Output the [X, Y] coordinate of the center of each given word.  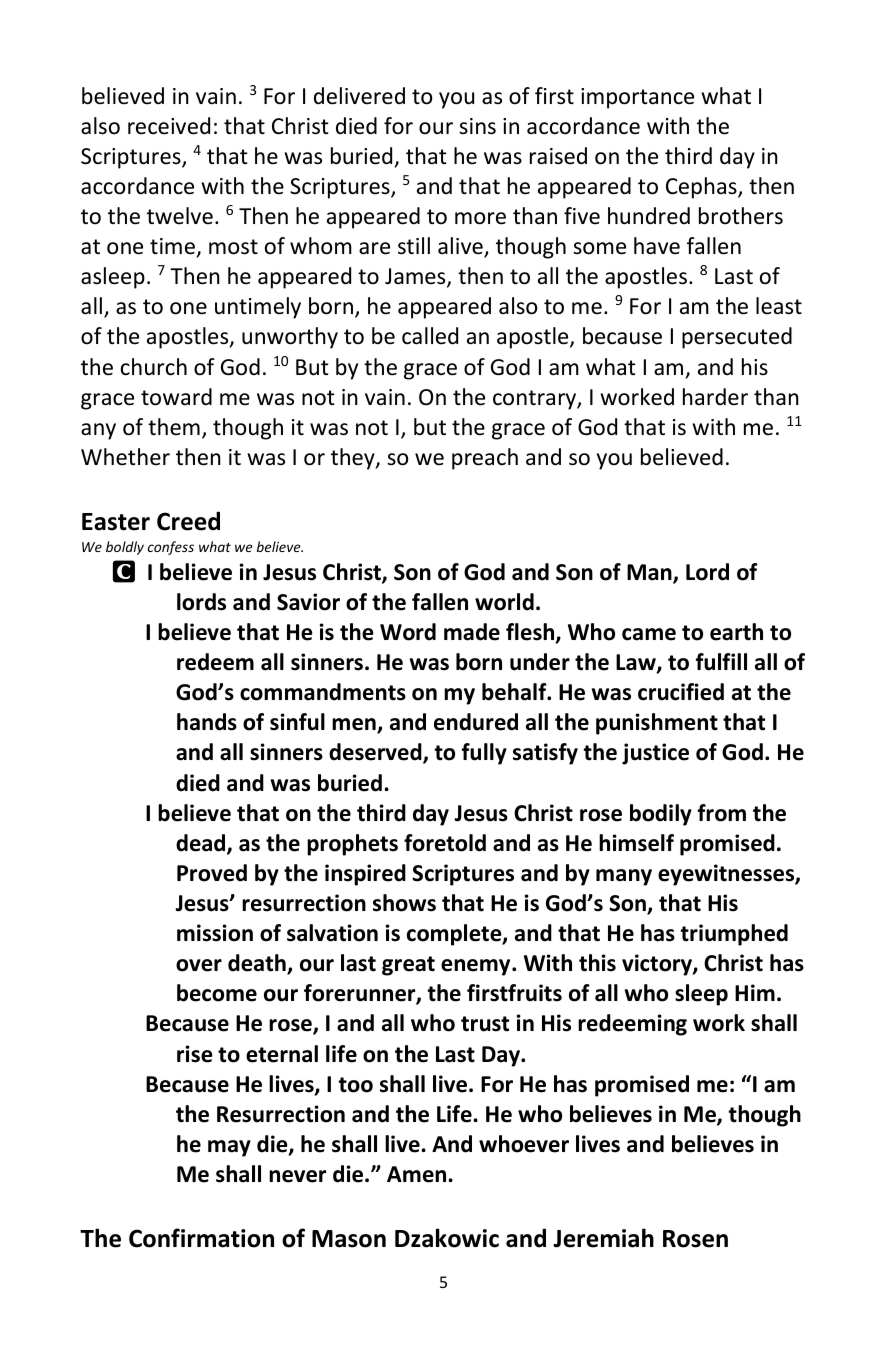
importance [637, 98]
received [169, 126]
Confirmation [201, 1238]
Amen [418, 1174]
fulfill [721, 662]
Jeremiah [603, 1238]
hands [207, 722]
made [472, 632]
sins [477, 126]
